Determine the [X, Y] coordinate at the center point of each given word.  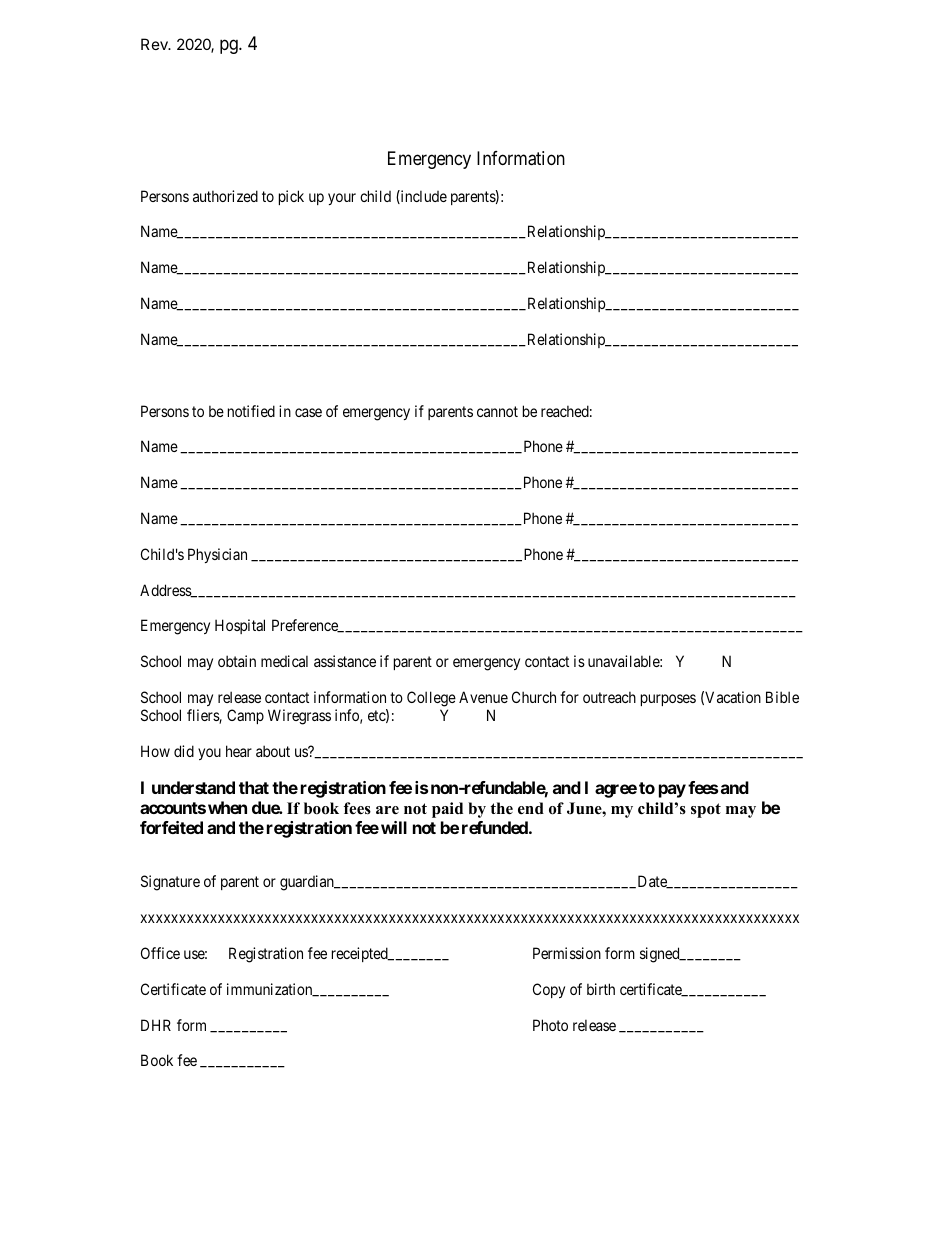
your [342, 199]
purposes [668, 700]
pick [291, 197]
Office [160, 953]
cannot [497, 411]
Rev [155, 44]
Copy [549, 990]
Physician [217, 555]
